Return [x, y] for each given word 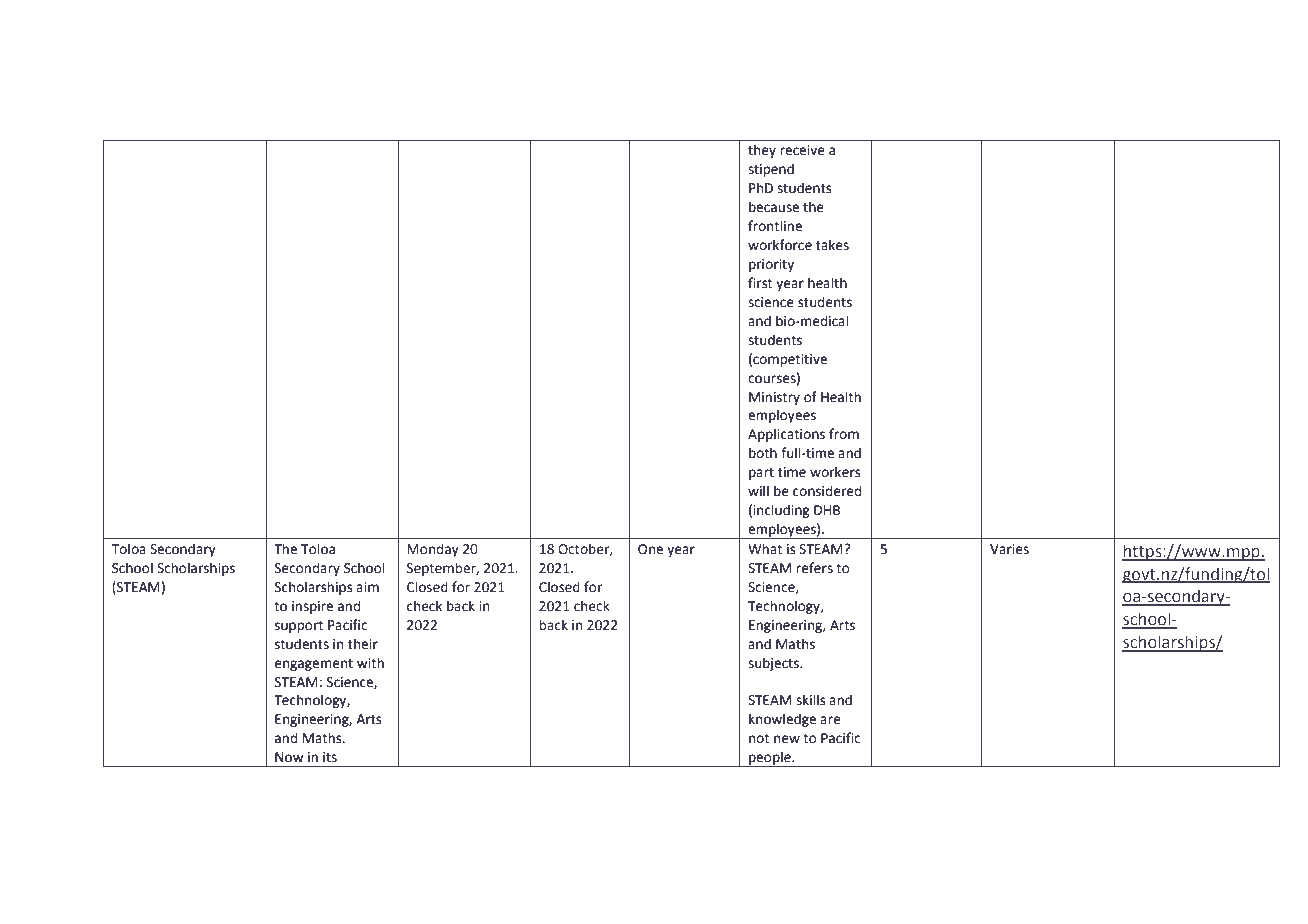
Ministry [774, 398]
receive [802, 150]
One [650, 549]
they [762, 151]
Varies [1009, 549]
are [830, 720]
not [759, 739]
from [844, 434]
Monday [433, 550]
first [760, 283]
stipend [771, 170]
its [330, 757]
